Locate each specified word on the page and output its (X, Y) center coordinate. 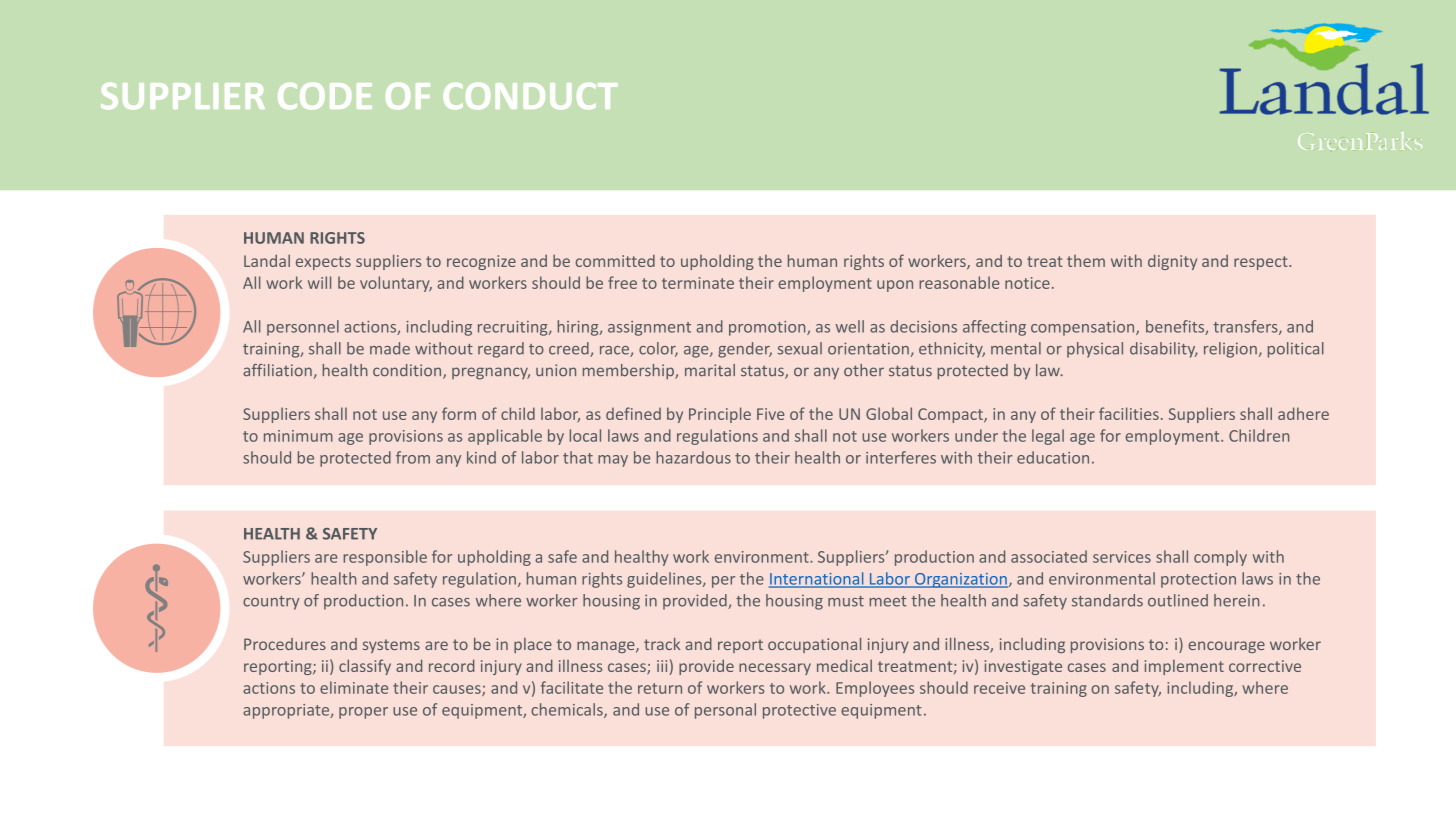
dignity (1172, 262)
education (1053, 457)
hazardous (693, 457)
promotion (768, 328)
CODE (325, 96)
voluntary (396, 284)
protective (799, 711)
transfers (1246, 327)
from (413, 457)
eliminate (354, 687)
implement (1184, 667)
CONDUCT (531, 96)
